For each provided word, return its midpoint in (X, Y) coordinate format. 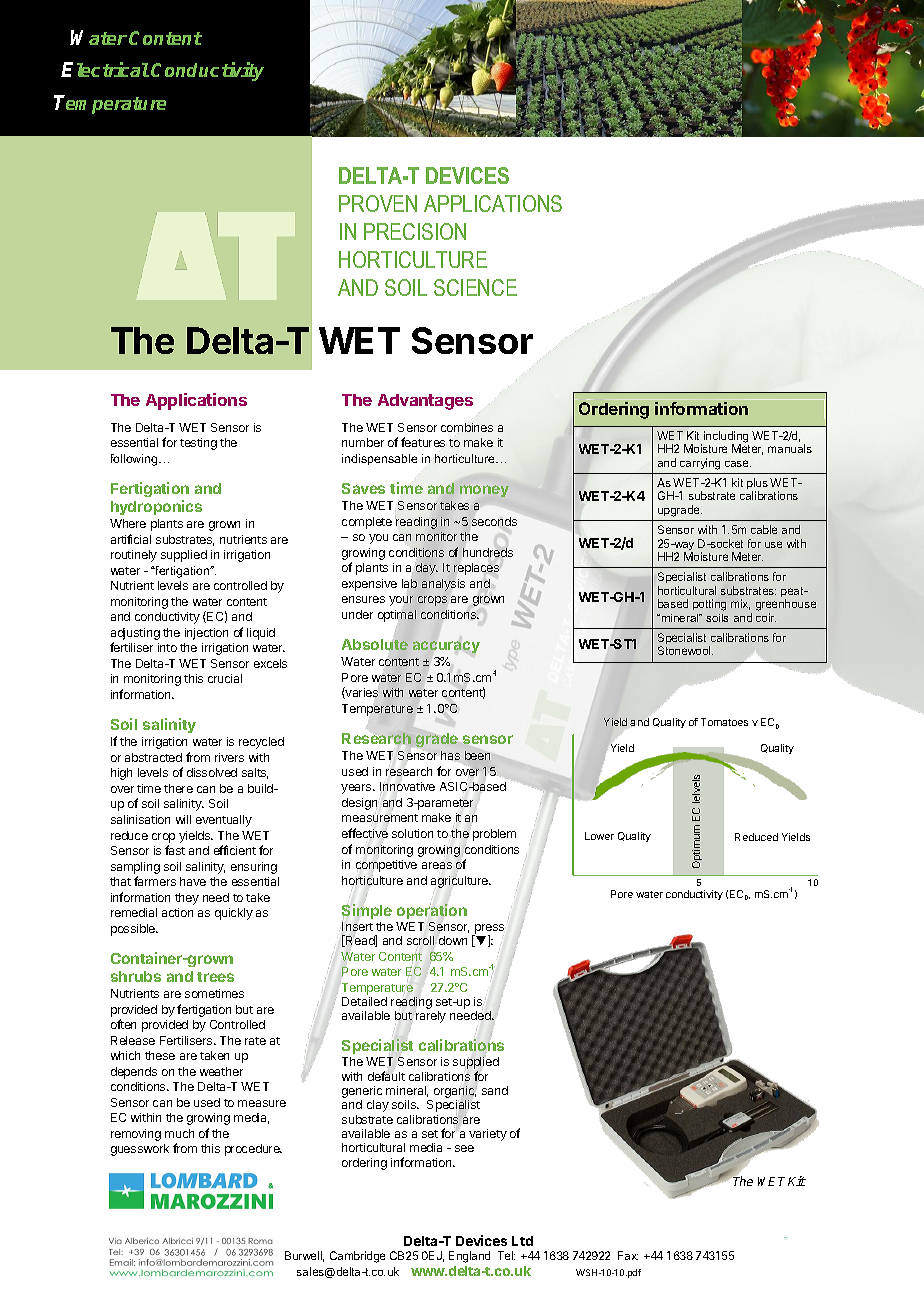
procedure (253, 1150)
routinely (134, 556)
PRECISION (415, 231)
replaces (476, 569)
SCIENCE (475, 287)
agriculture (461, 881)
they (187, 899)
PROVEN (378, 203)
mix (740, 604)
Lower (599, 836)
